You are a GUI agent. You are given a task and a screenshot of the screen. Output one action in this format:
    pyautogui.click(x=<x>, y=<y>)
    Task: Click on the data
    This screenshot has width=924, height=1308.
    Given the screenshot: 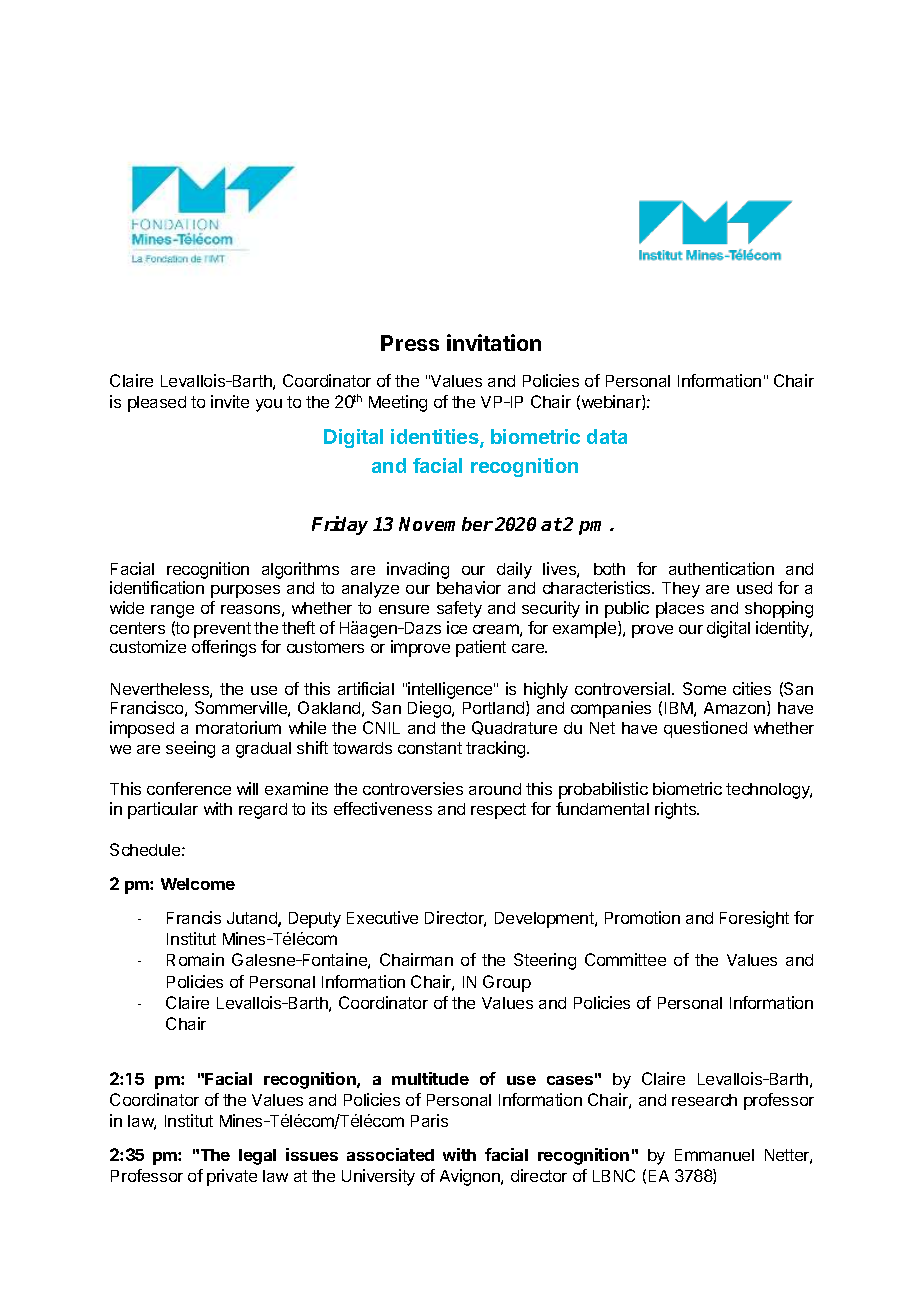 What is the action you would take?
    pyautogui.click(x=607, y=436)
